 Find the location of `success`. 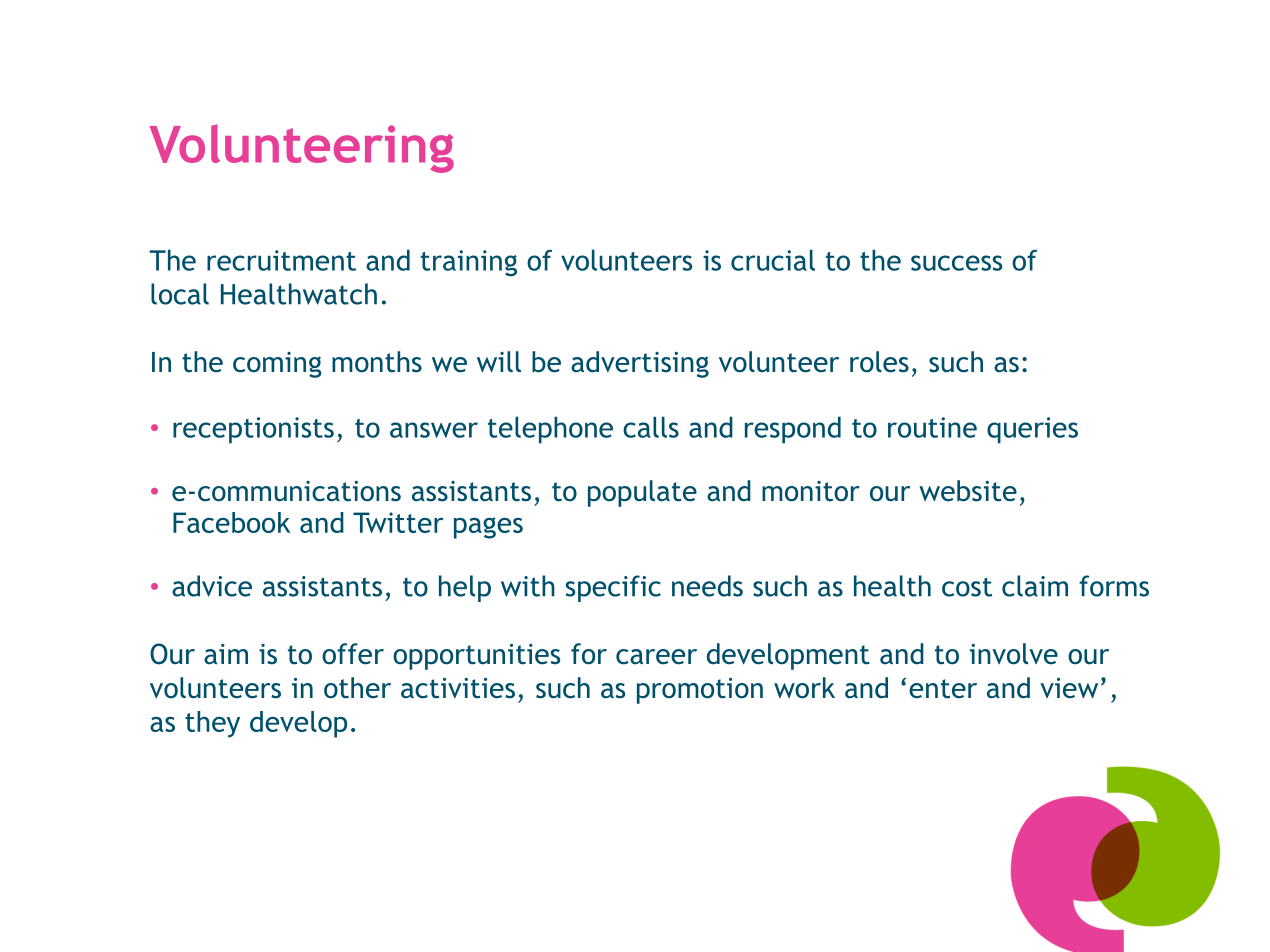

success is located at coordinates (956, 263).
